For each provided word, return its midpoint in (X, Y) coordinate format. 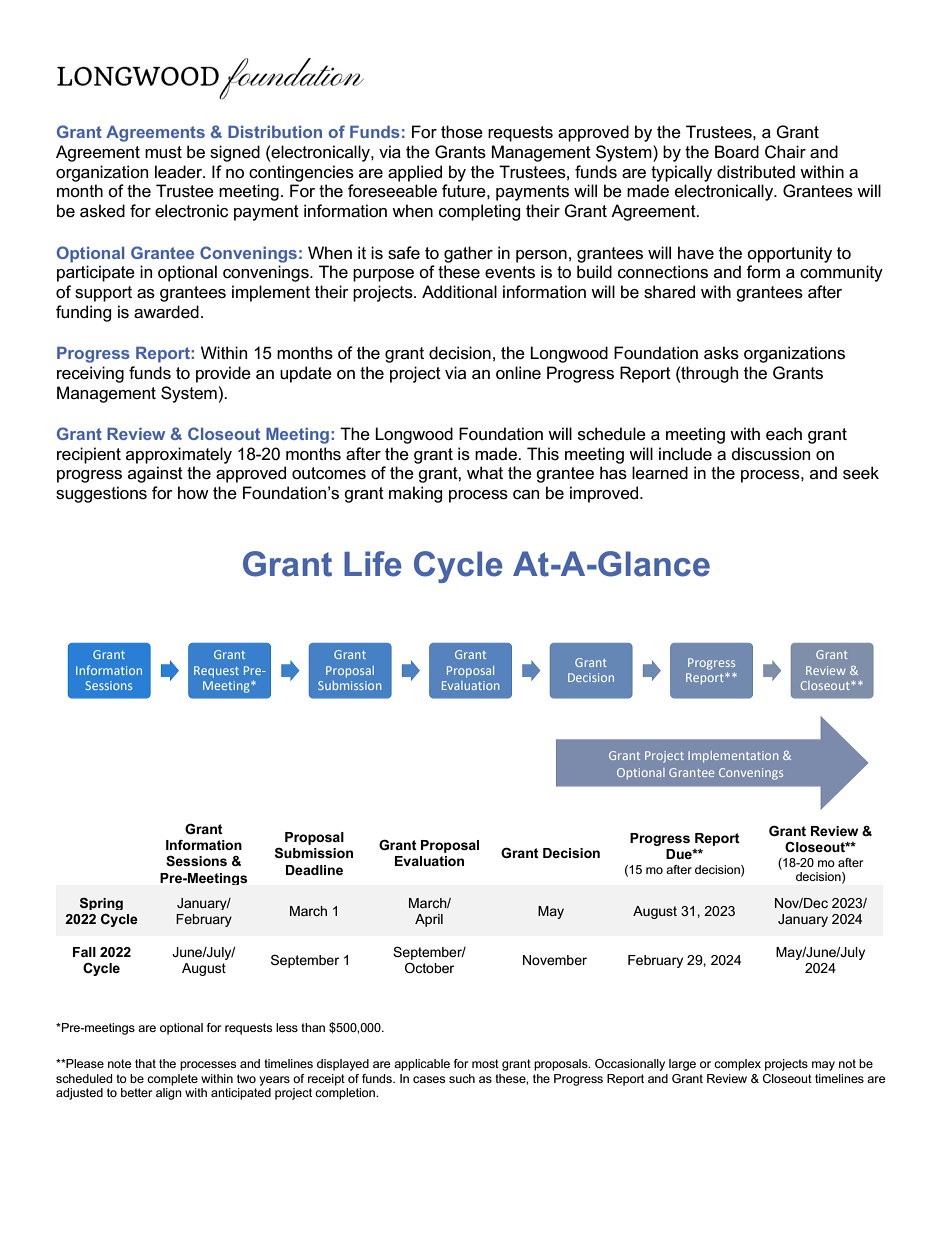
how (193, 492)
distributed (756, 172)
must (163, 152)
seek (861, 473)
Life (372, 564)
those (462, 132)
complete (172, 1080)
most (485, 1063)
